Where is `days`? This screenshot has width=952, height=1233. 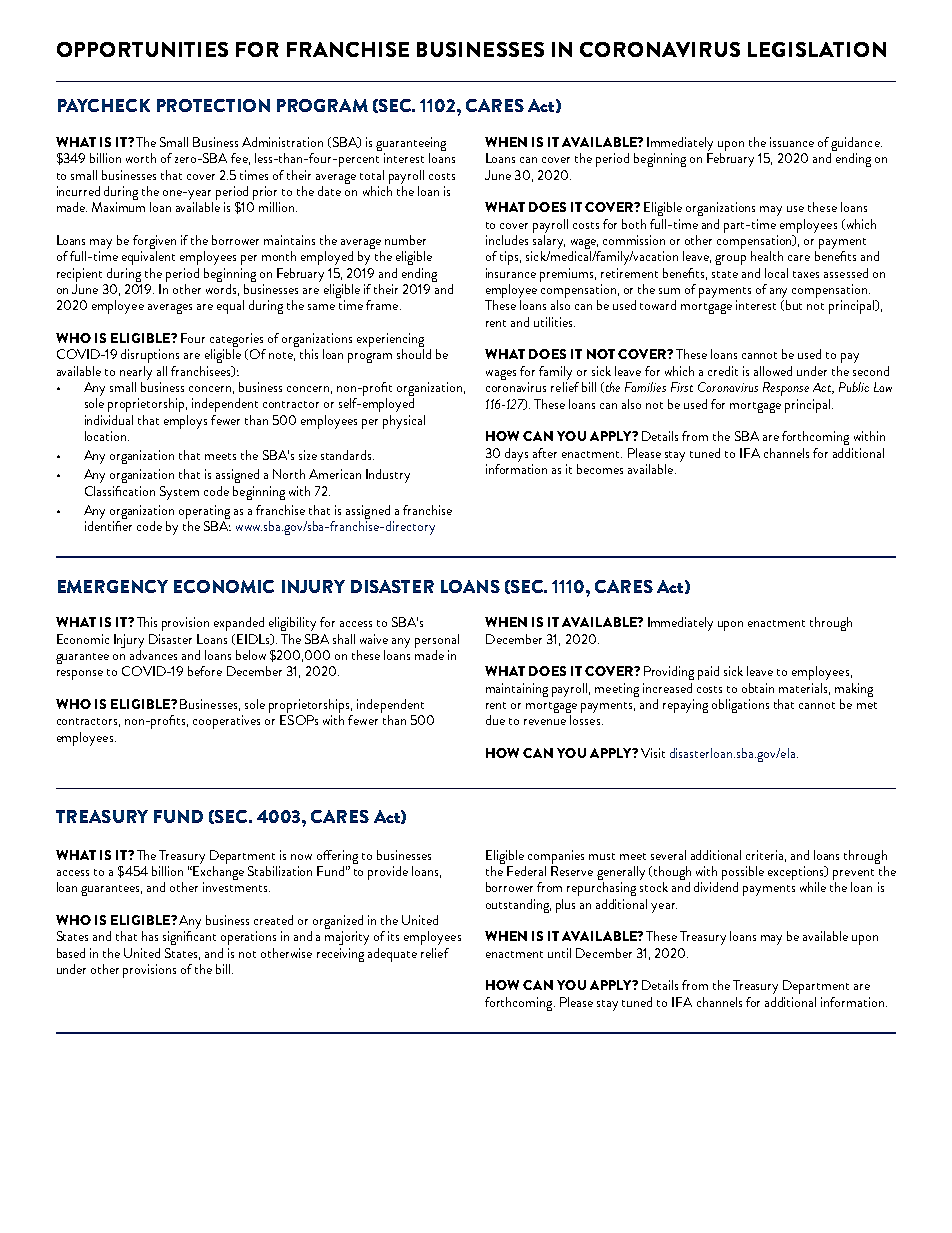
days is located at coordinates (516, 455).
